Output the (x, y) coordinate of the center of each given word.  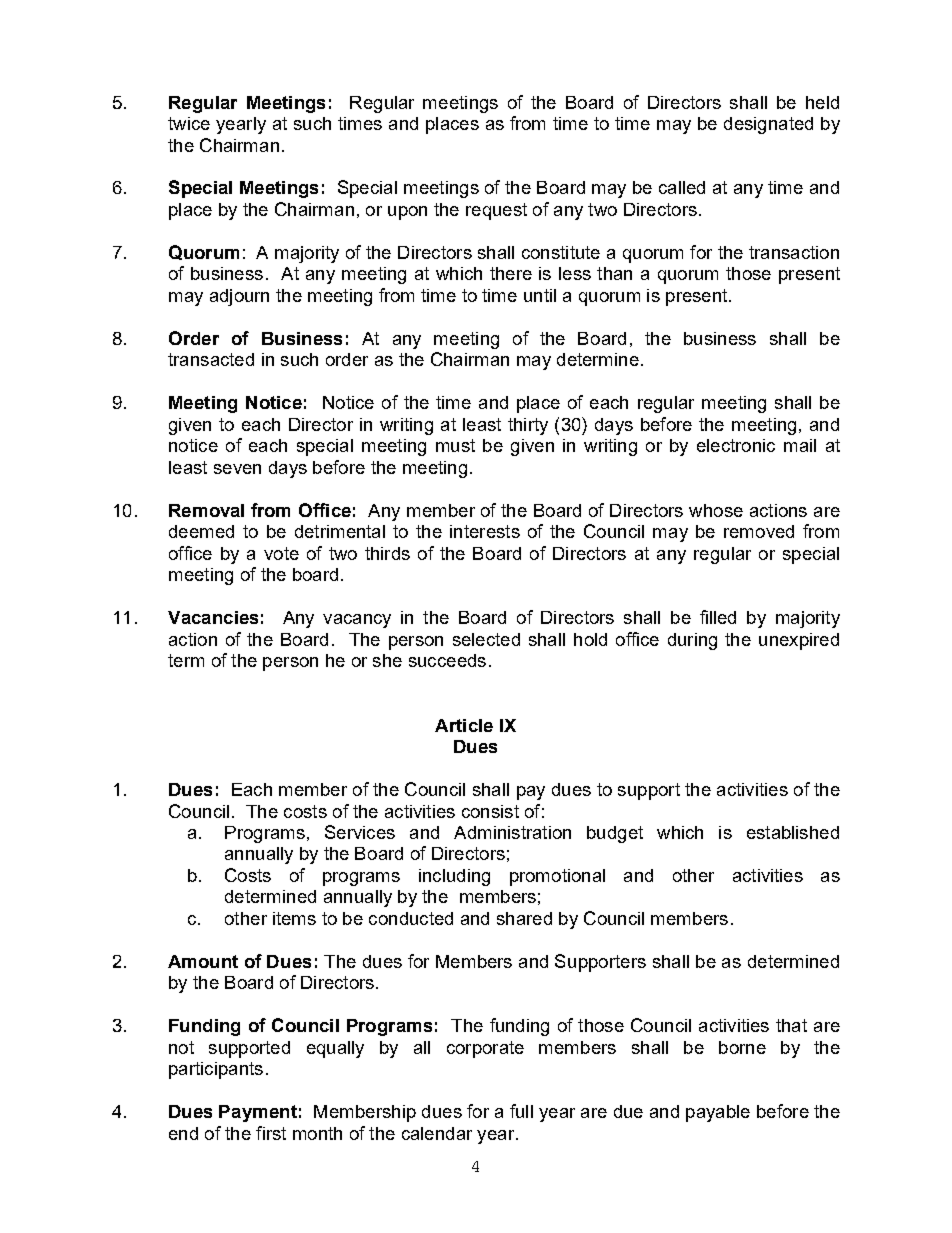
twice (189, 123)
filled (718, 617)
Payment (258, 1113)
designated (768, 125)
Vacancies (213, 617)
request (496, 211)
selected (486, 639)
